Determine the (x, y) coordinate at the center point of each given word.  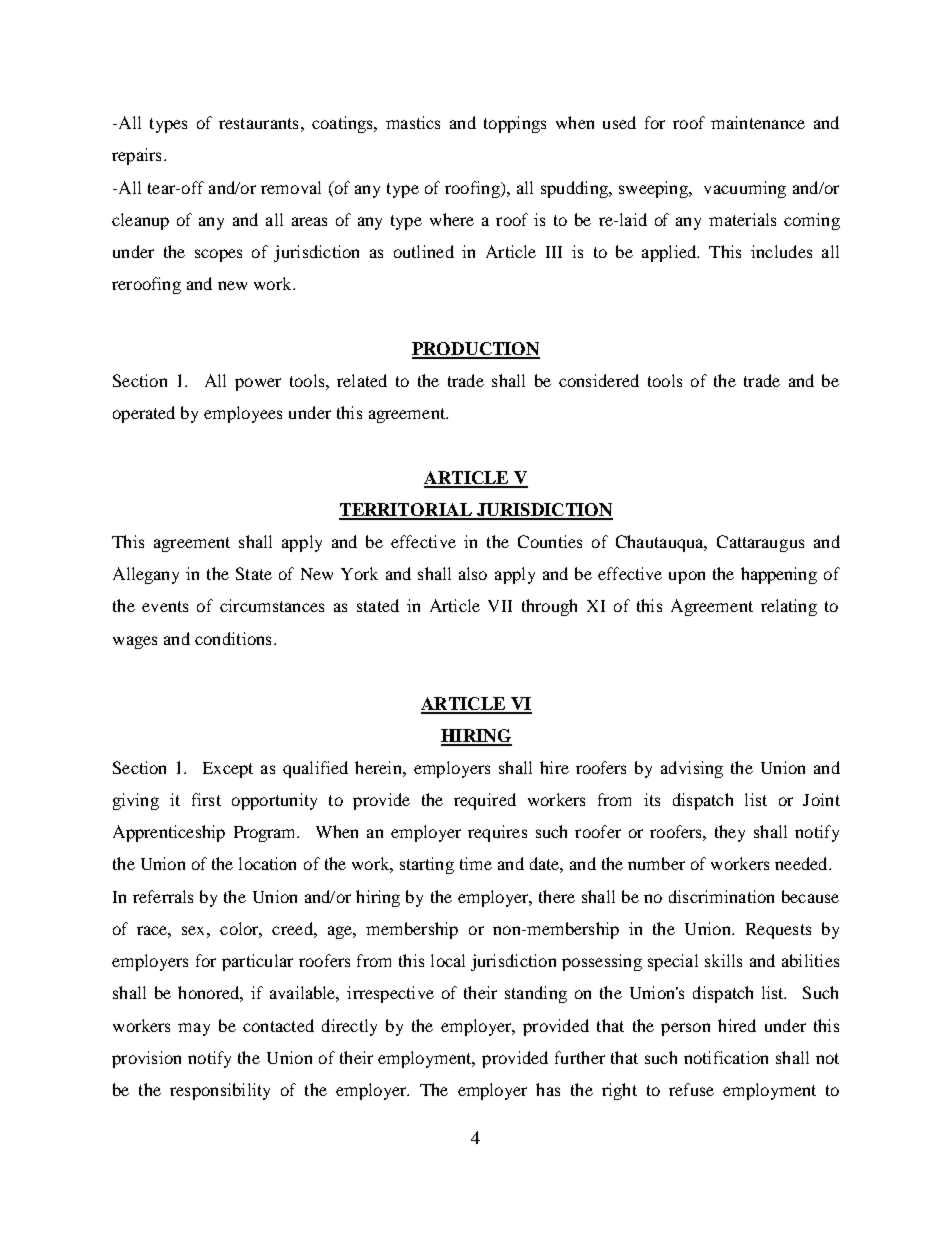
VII (500, 606)
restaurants (258, 123)
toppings (515, 124)
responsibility (220, 1091)
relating (789, 607)
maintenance (758, 122)
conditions (233, 638)
